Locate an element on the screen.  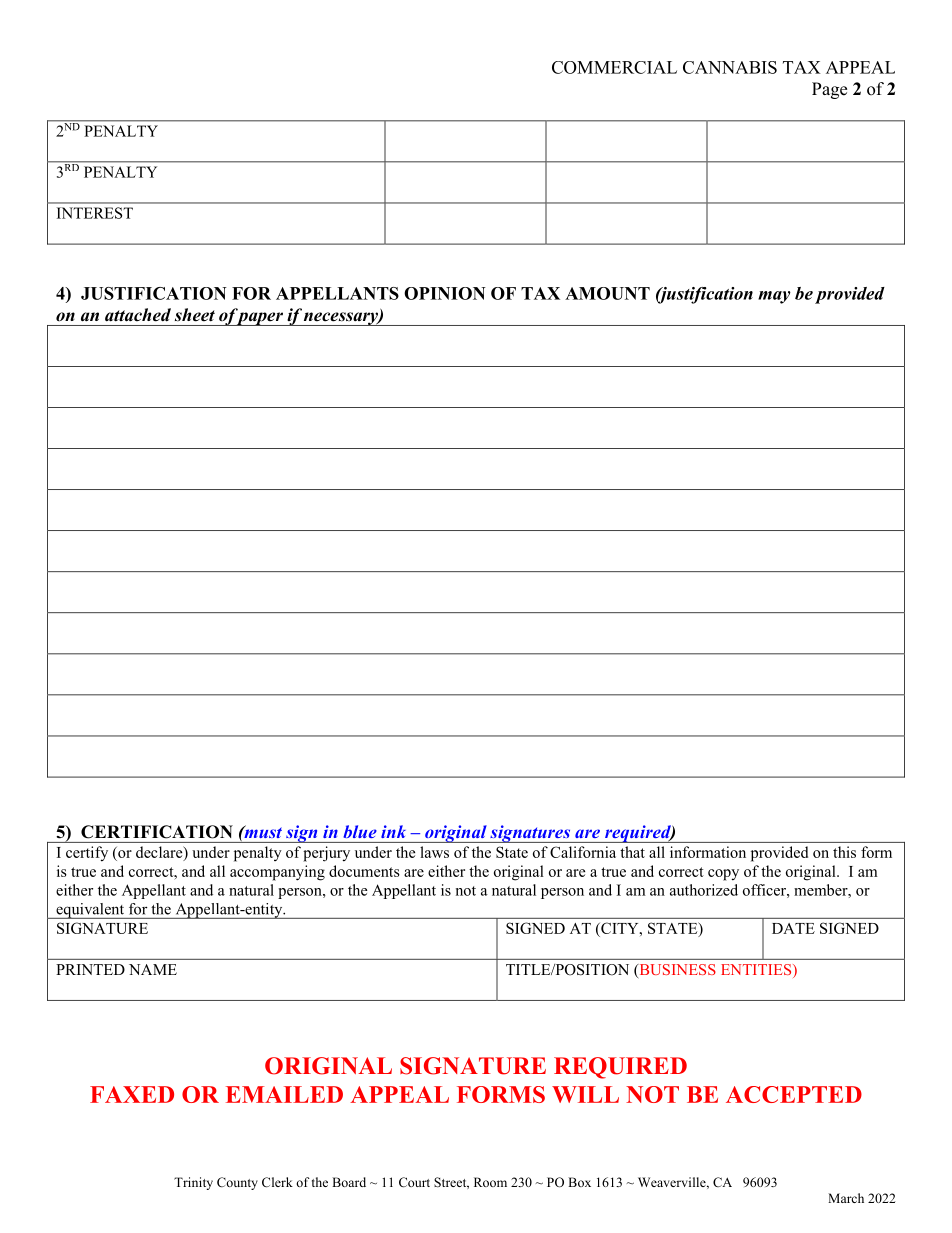
Trinity is located at coordinates (193, 1183).
